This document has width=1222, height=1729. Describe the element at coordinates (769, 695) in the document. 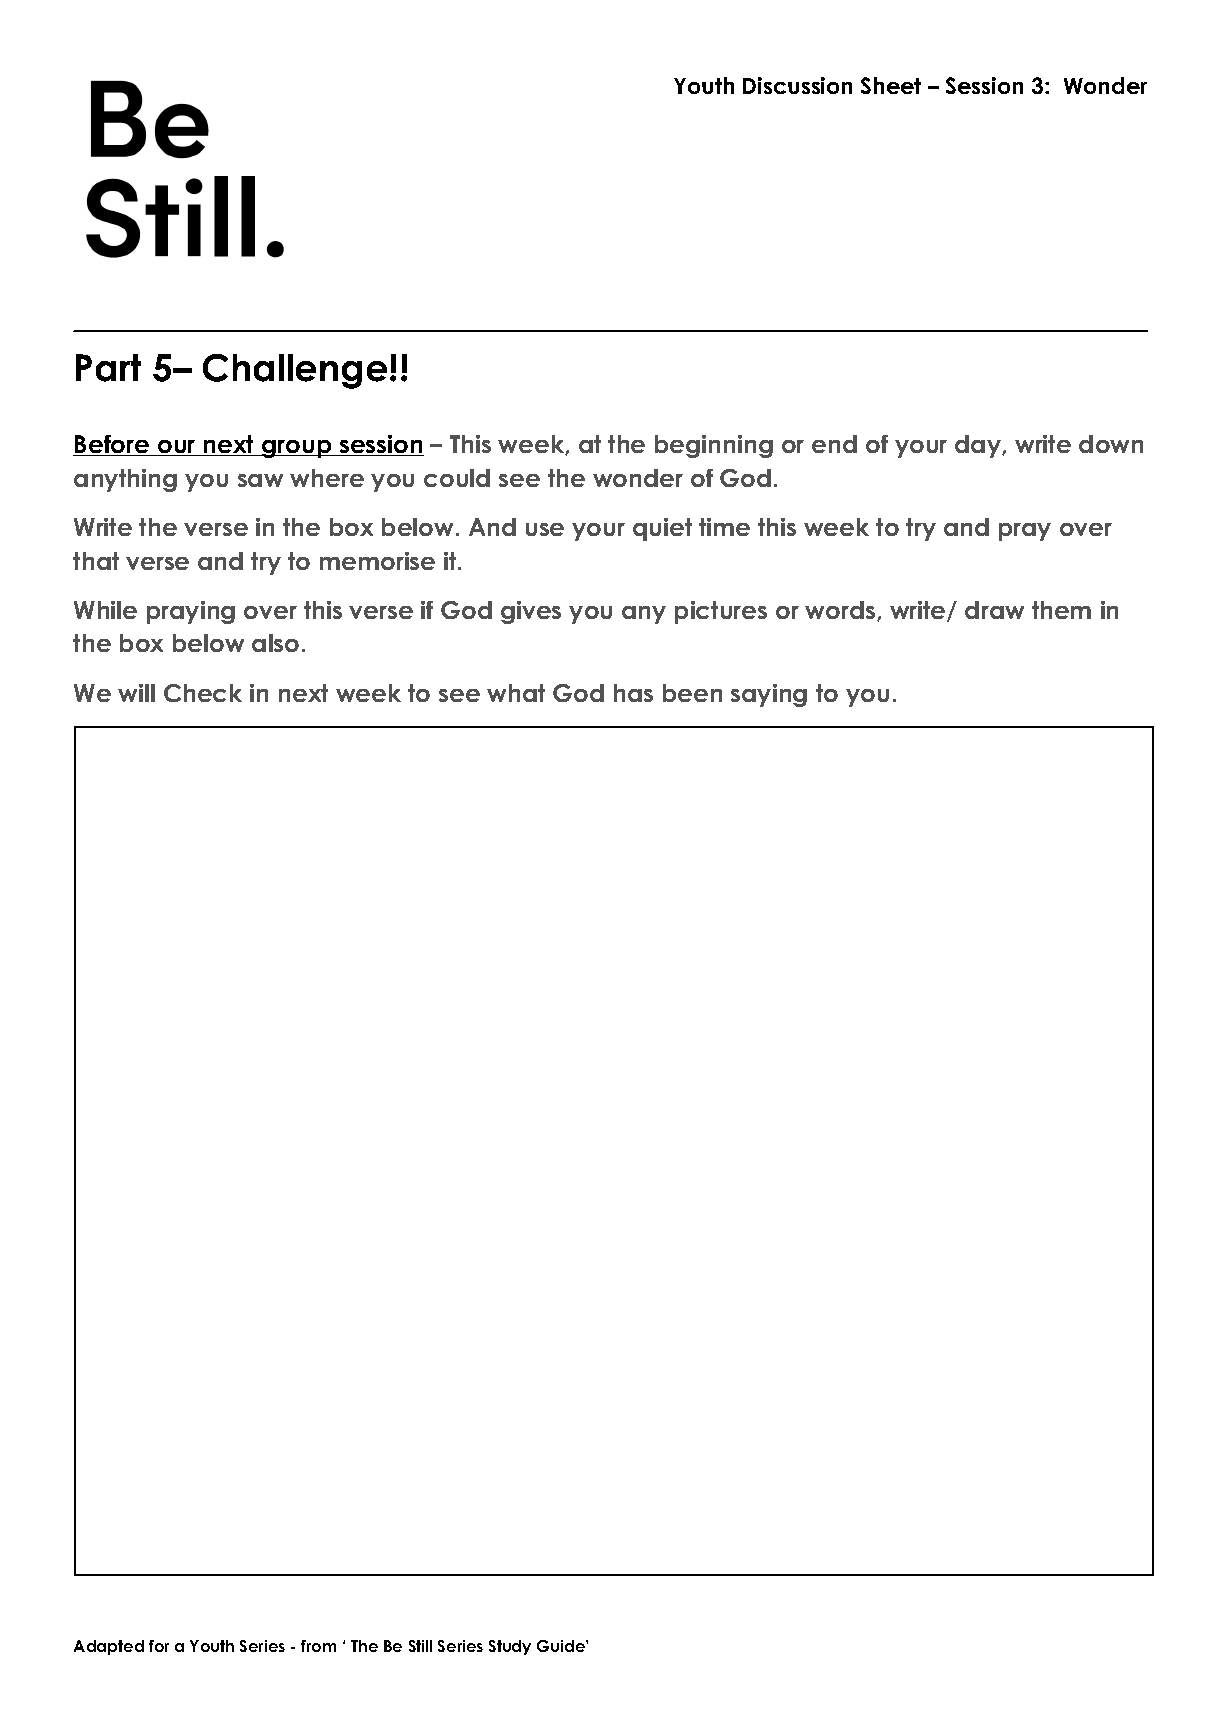

I see `saying` at that location.
